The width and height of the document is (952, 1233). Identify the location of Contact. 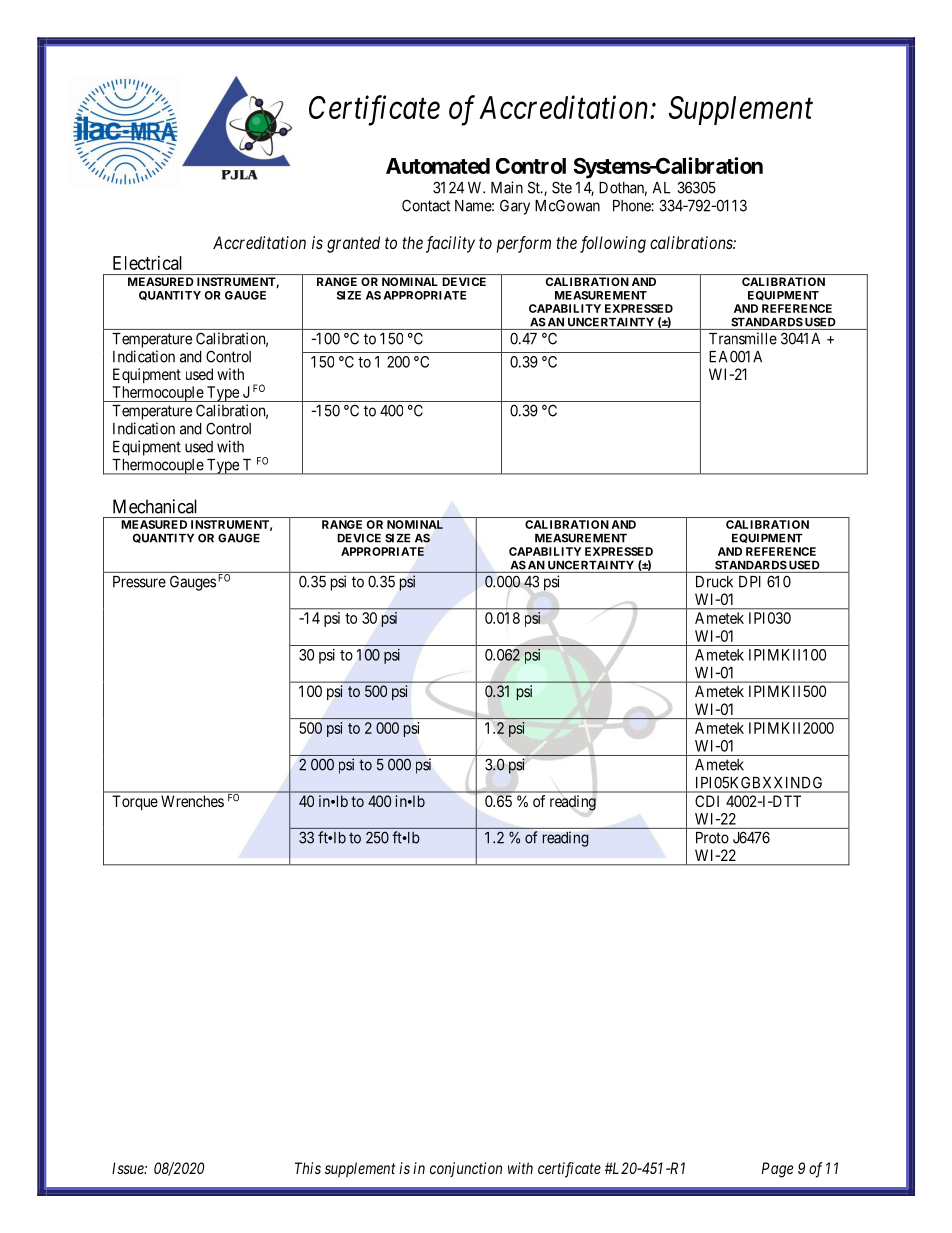
(426, 205).
